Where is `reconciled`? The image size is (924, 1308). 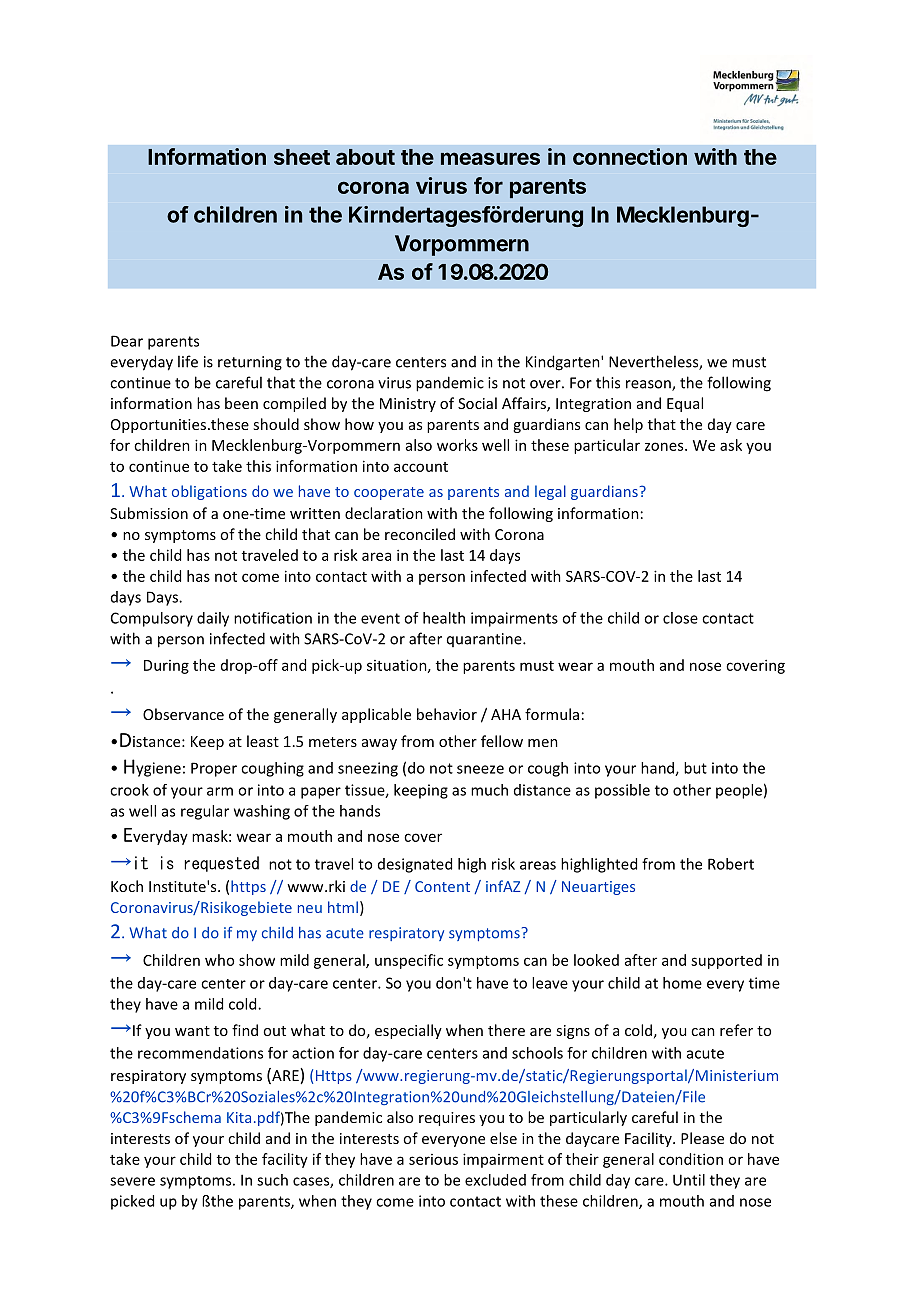 reconciled is located at coordinates (420, 534).
